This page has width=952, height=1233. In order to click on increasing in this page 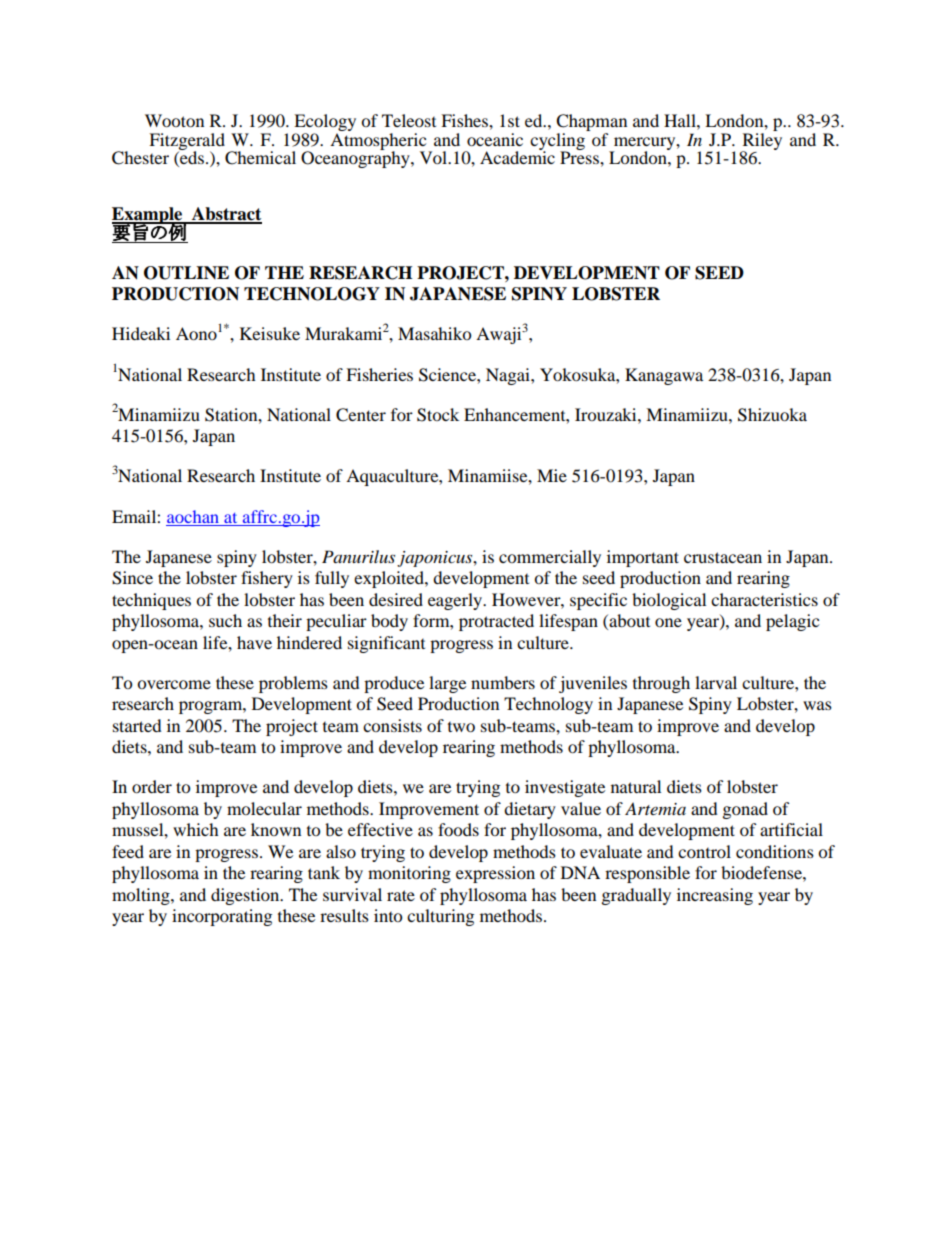, I will do `click(715, 896)`.
